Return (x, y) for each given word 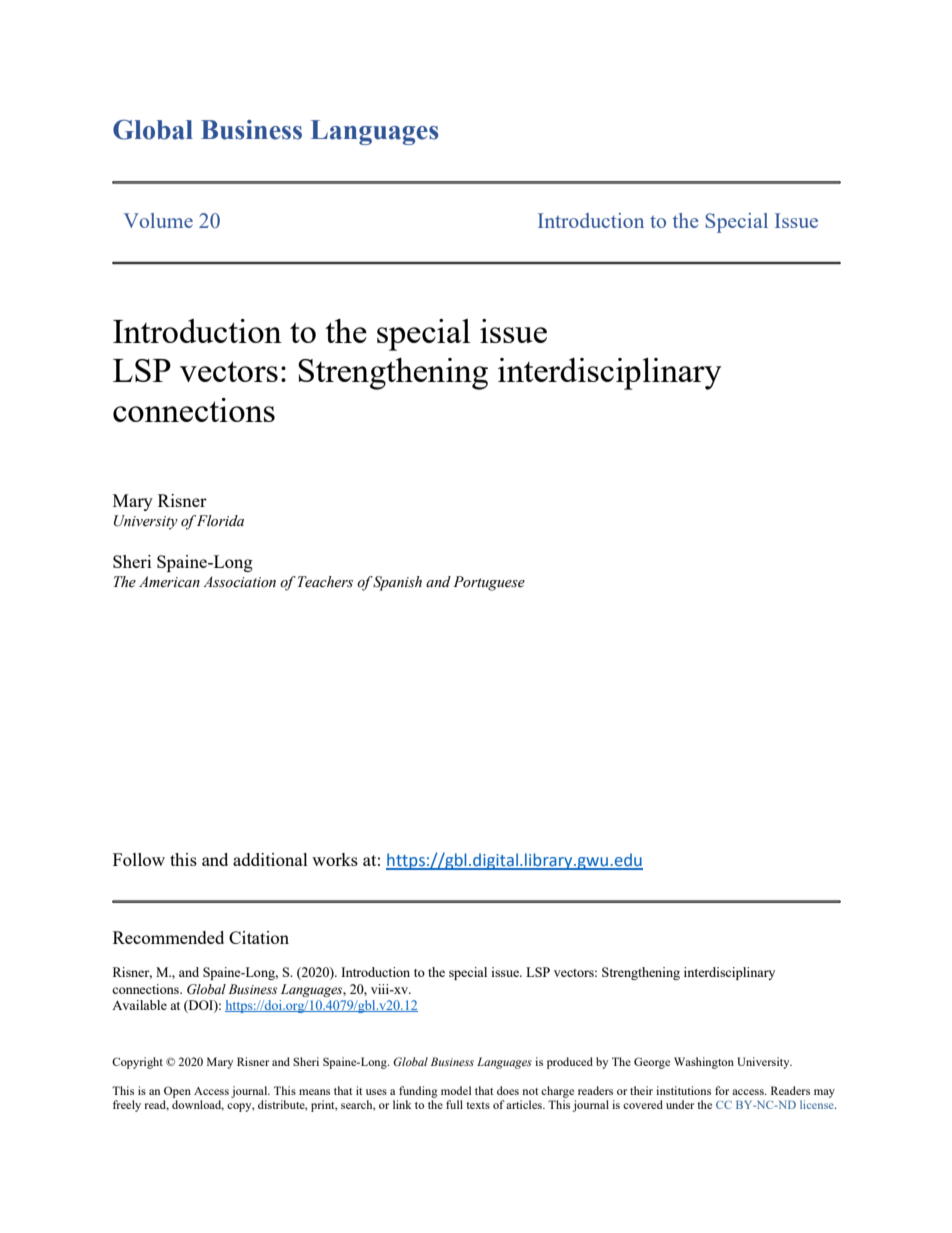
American (169, 582)
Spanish (397, 583)
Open (177, 1092)
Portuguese (489, 583)
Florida (220, 521)
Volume (158, 220)
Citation (259, 937)
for (722, 1090)
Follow (139, 859)
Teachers (325, 582)
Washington (704, 1063)
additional (270, 859)
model (456, 1090)
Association (239, 582)
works (335, 859)
